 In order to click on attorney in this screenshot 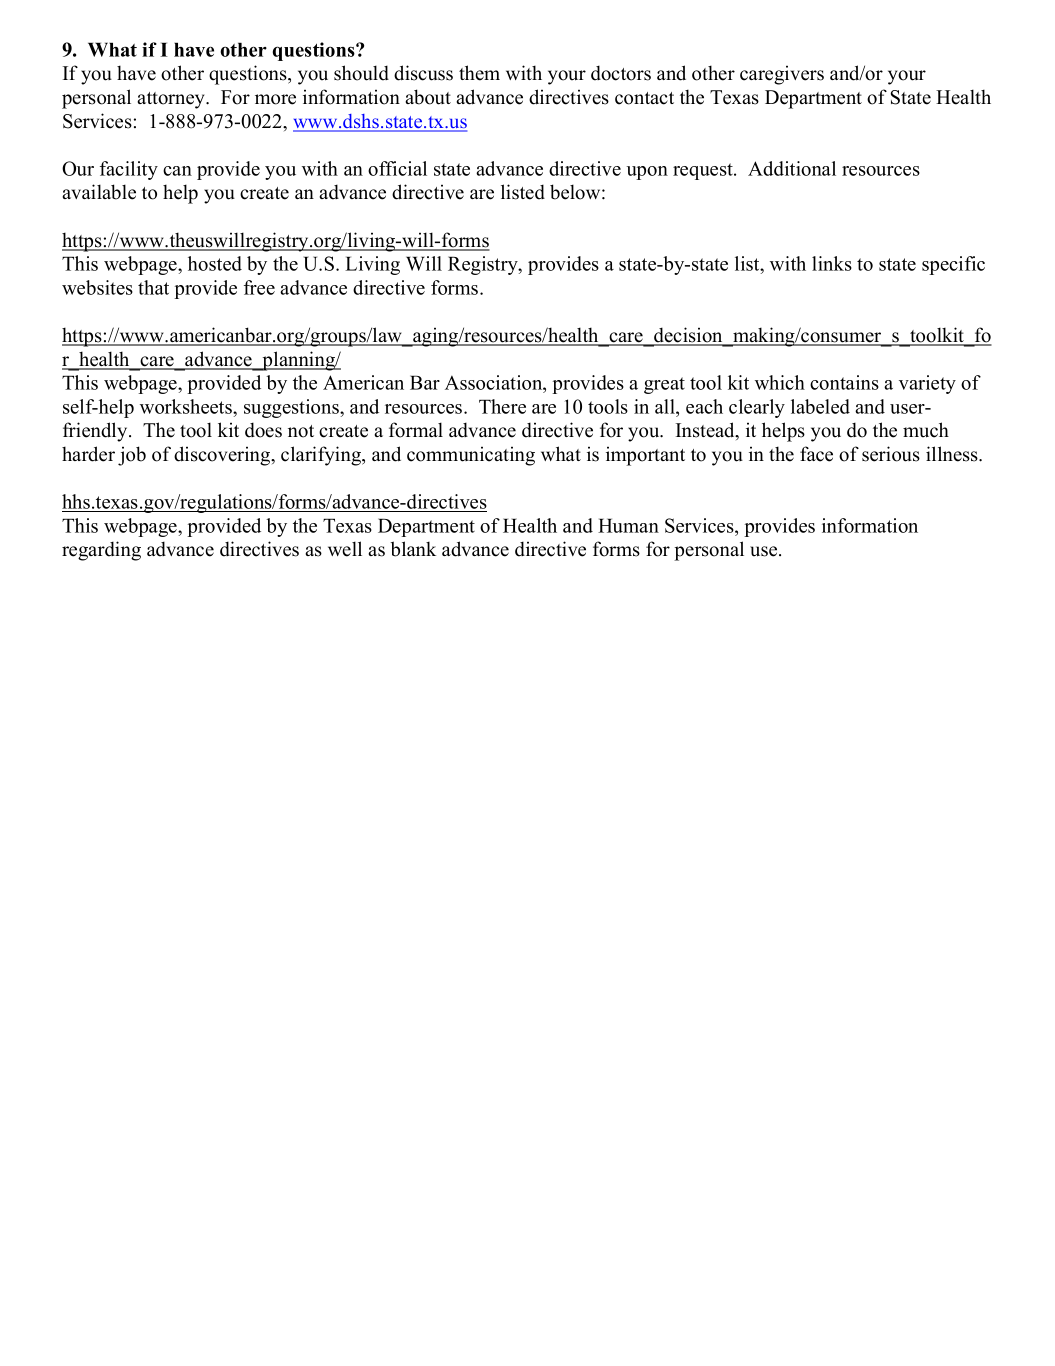, I will do `click(172, 100)`.
